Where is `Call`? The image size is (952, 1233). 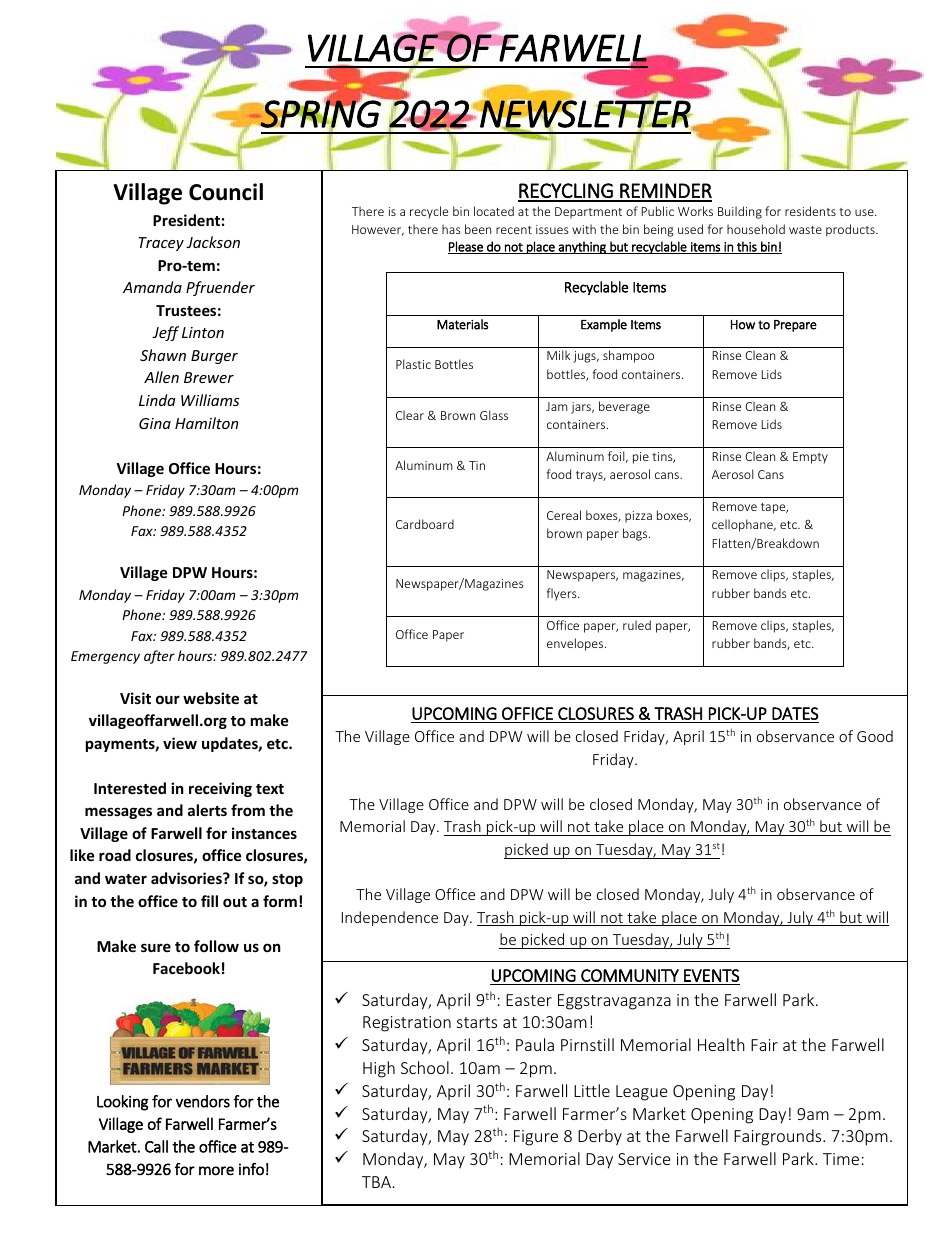
Call is located at coordinates (156, 1146).
